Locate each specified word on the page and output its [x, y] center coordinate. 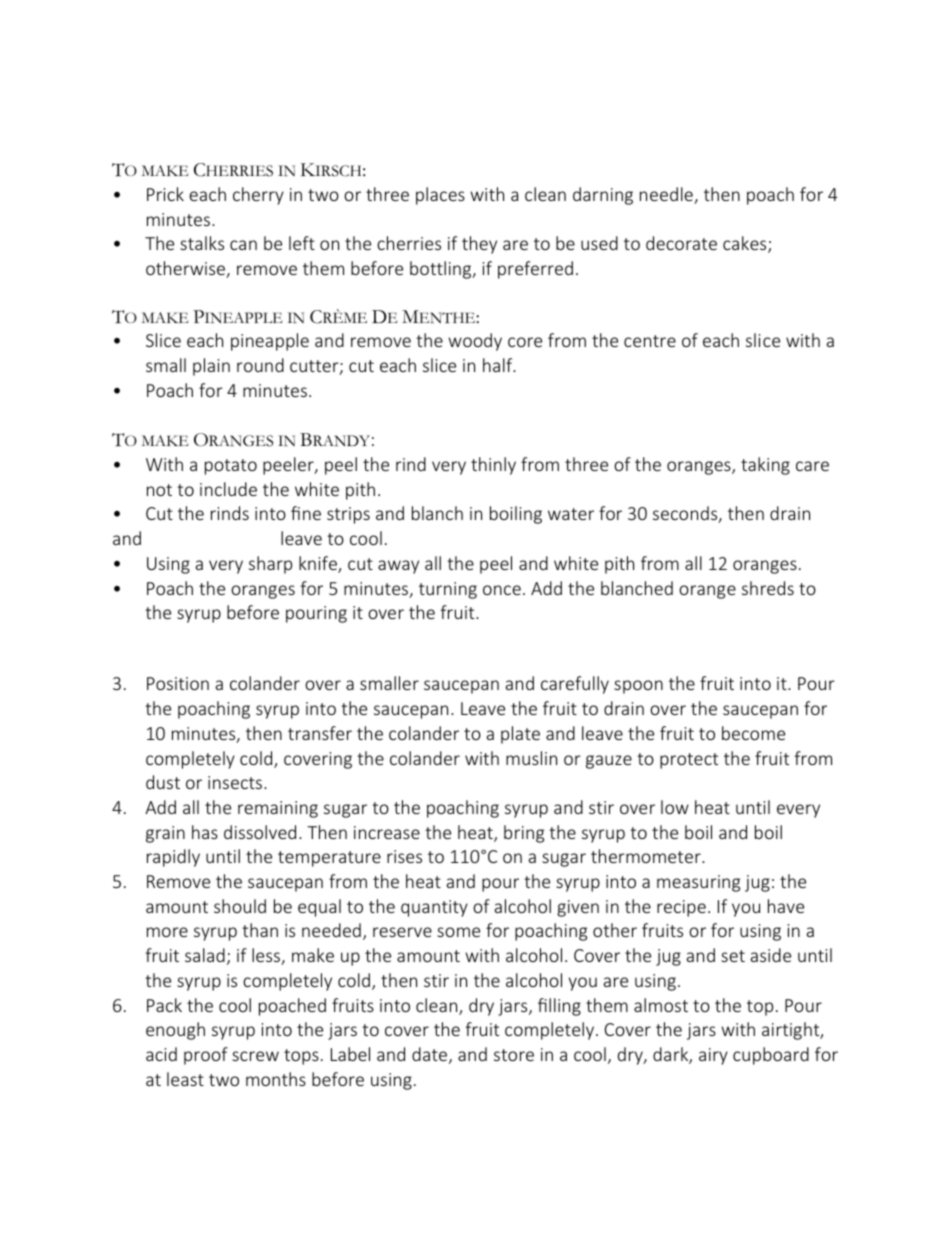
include [228, 489]
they [479, 245]
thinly [493, 466]
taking [765, 466]
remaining [278, 809]
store [514, 1055]
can [243, 245]
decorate [681, 243]
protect [689, 761]
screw [255, 1056]
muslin [531, 758]
